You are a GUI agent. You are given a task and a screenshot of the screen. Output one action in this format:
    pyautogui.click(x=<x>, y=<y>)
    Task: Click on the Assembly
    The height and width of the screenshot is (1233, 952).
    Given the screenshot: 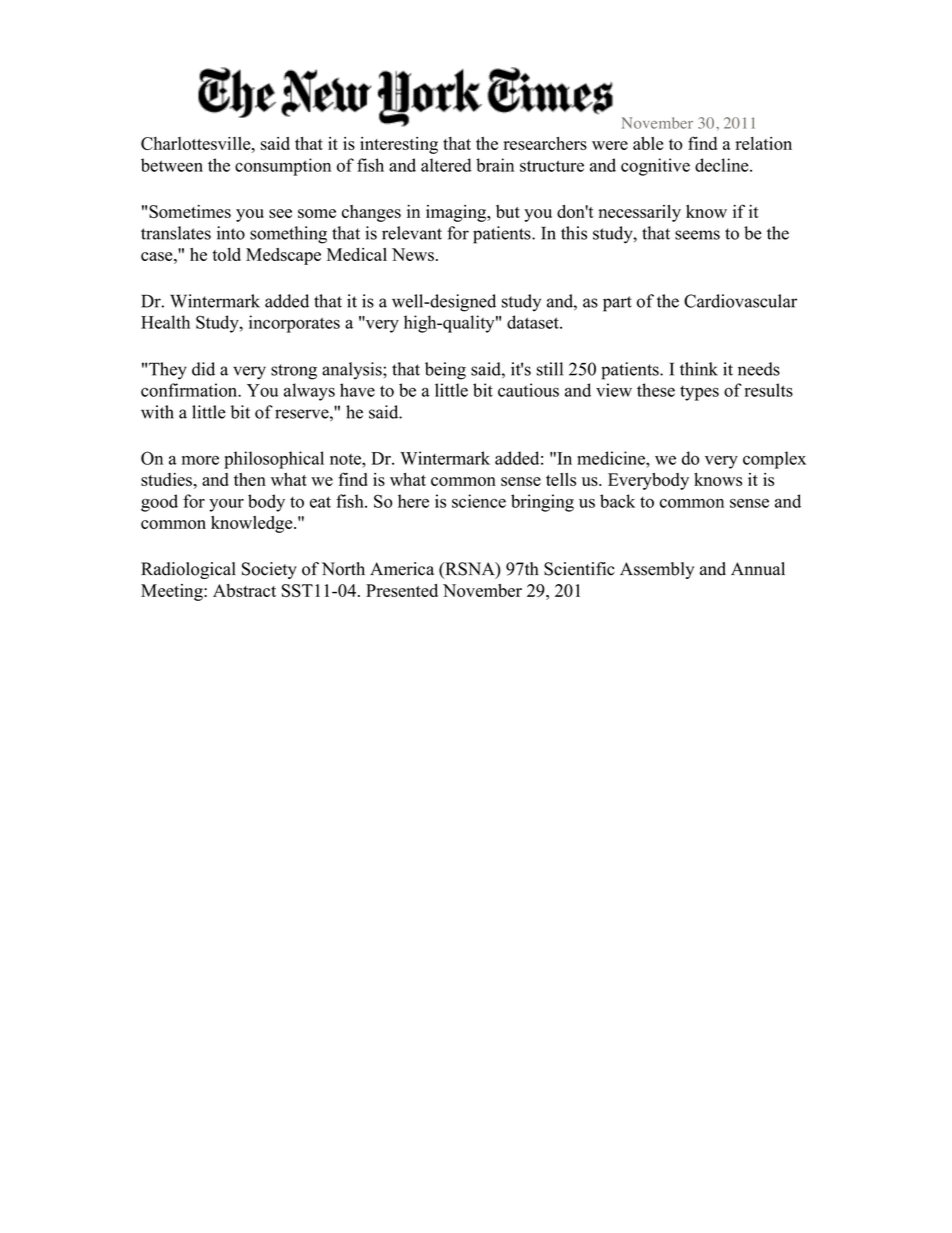 What is the action you would take?
    pyautogui.click(x=657, y=570)
